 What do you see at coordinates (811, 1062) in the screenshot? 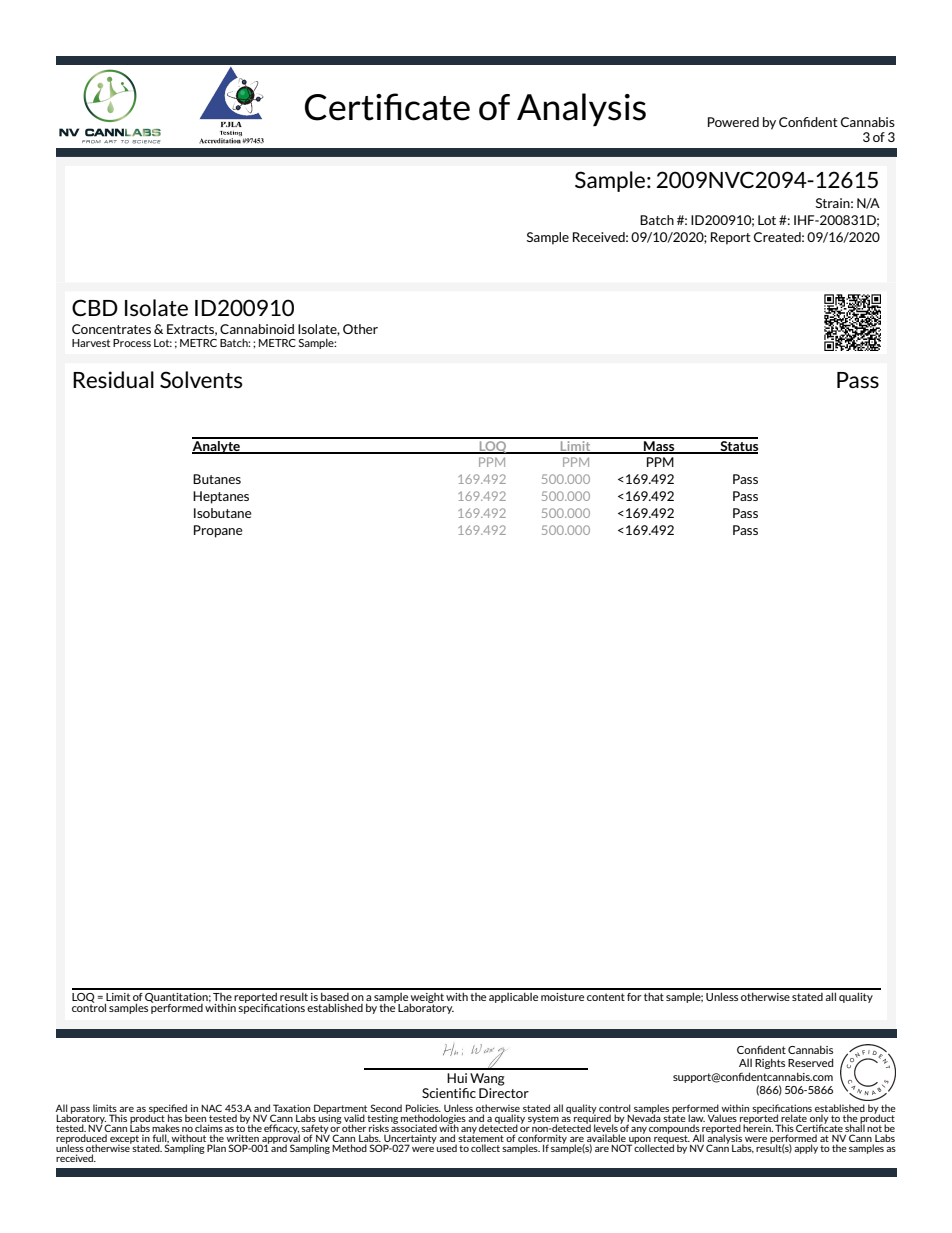
I see `Reserved` at bounding box center [811, 1062].
